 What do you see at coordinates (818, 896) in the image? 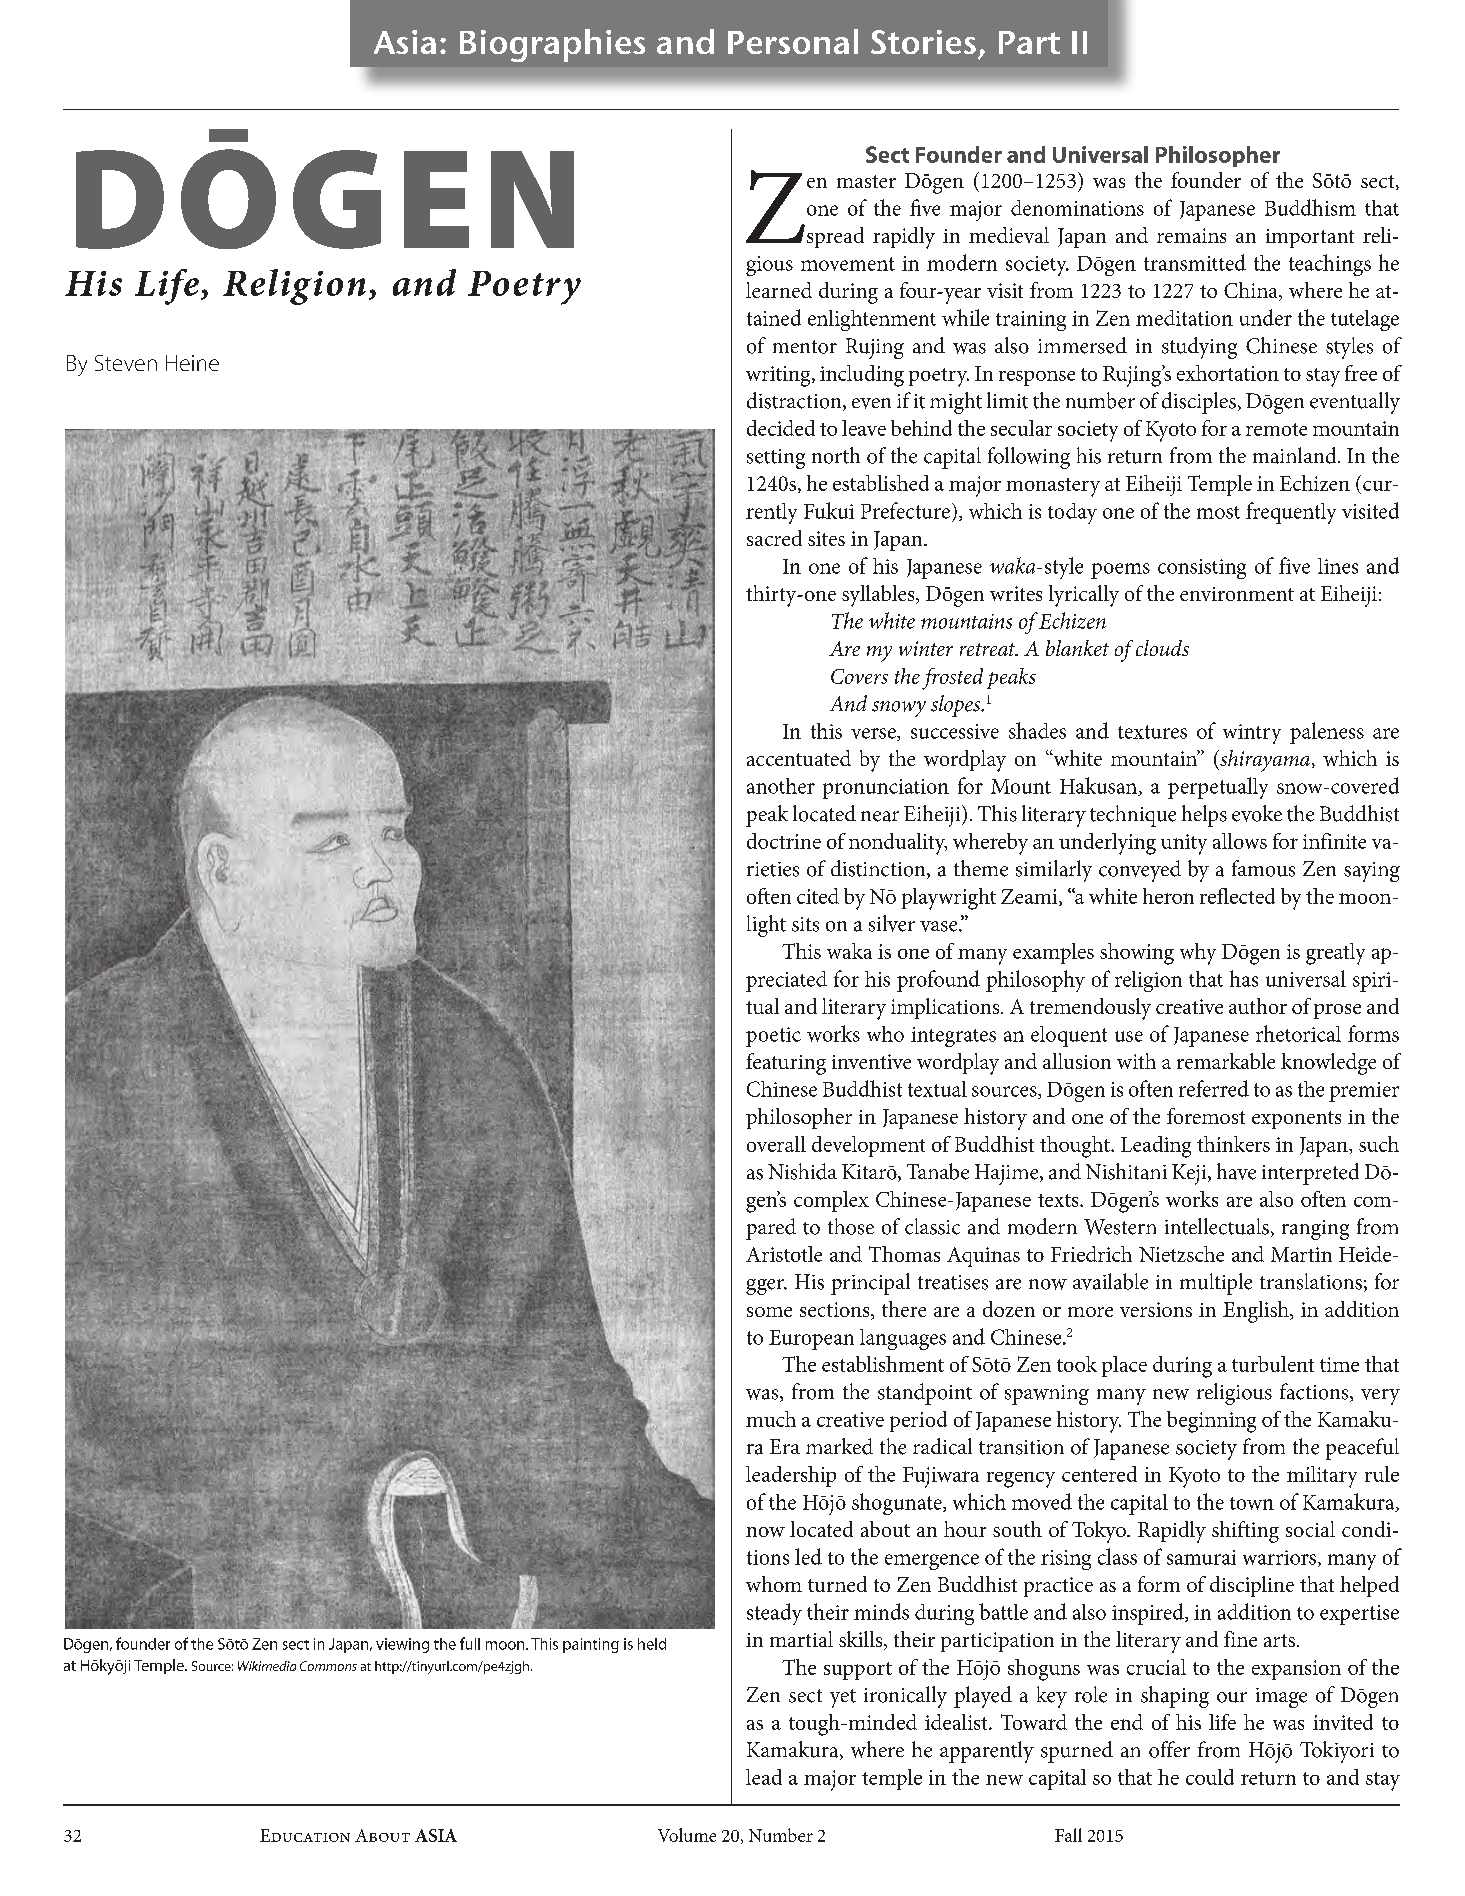
I see `cited` at bounding box center [818, 896].
